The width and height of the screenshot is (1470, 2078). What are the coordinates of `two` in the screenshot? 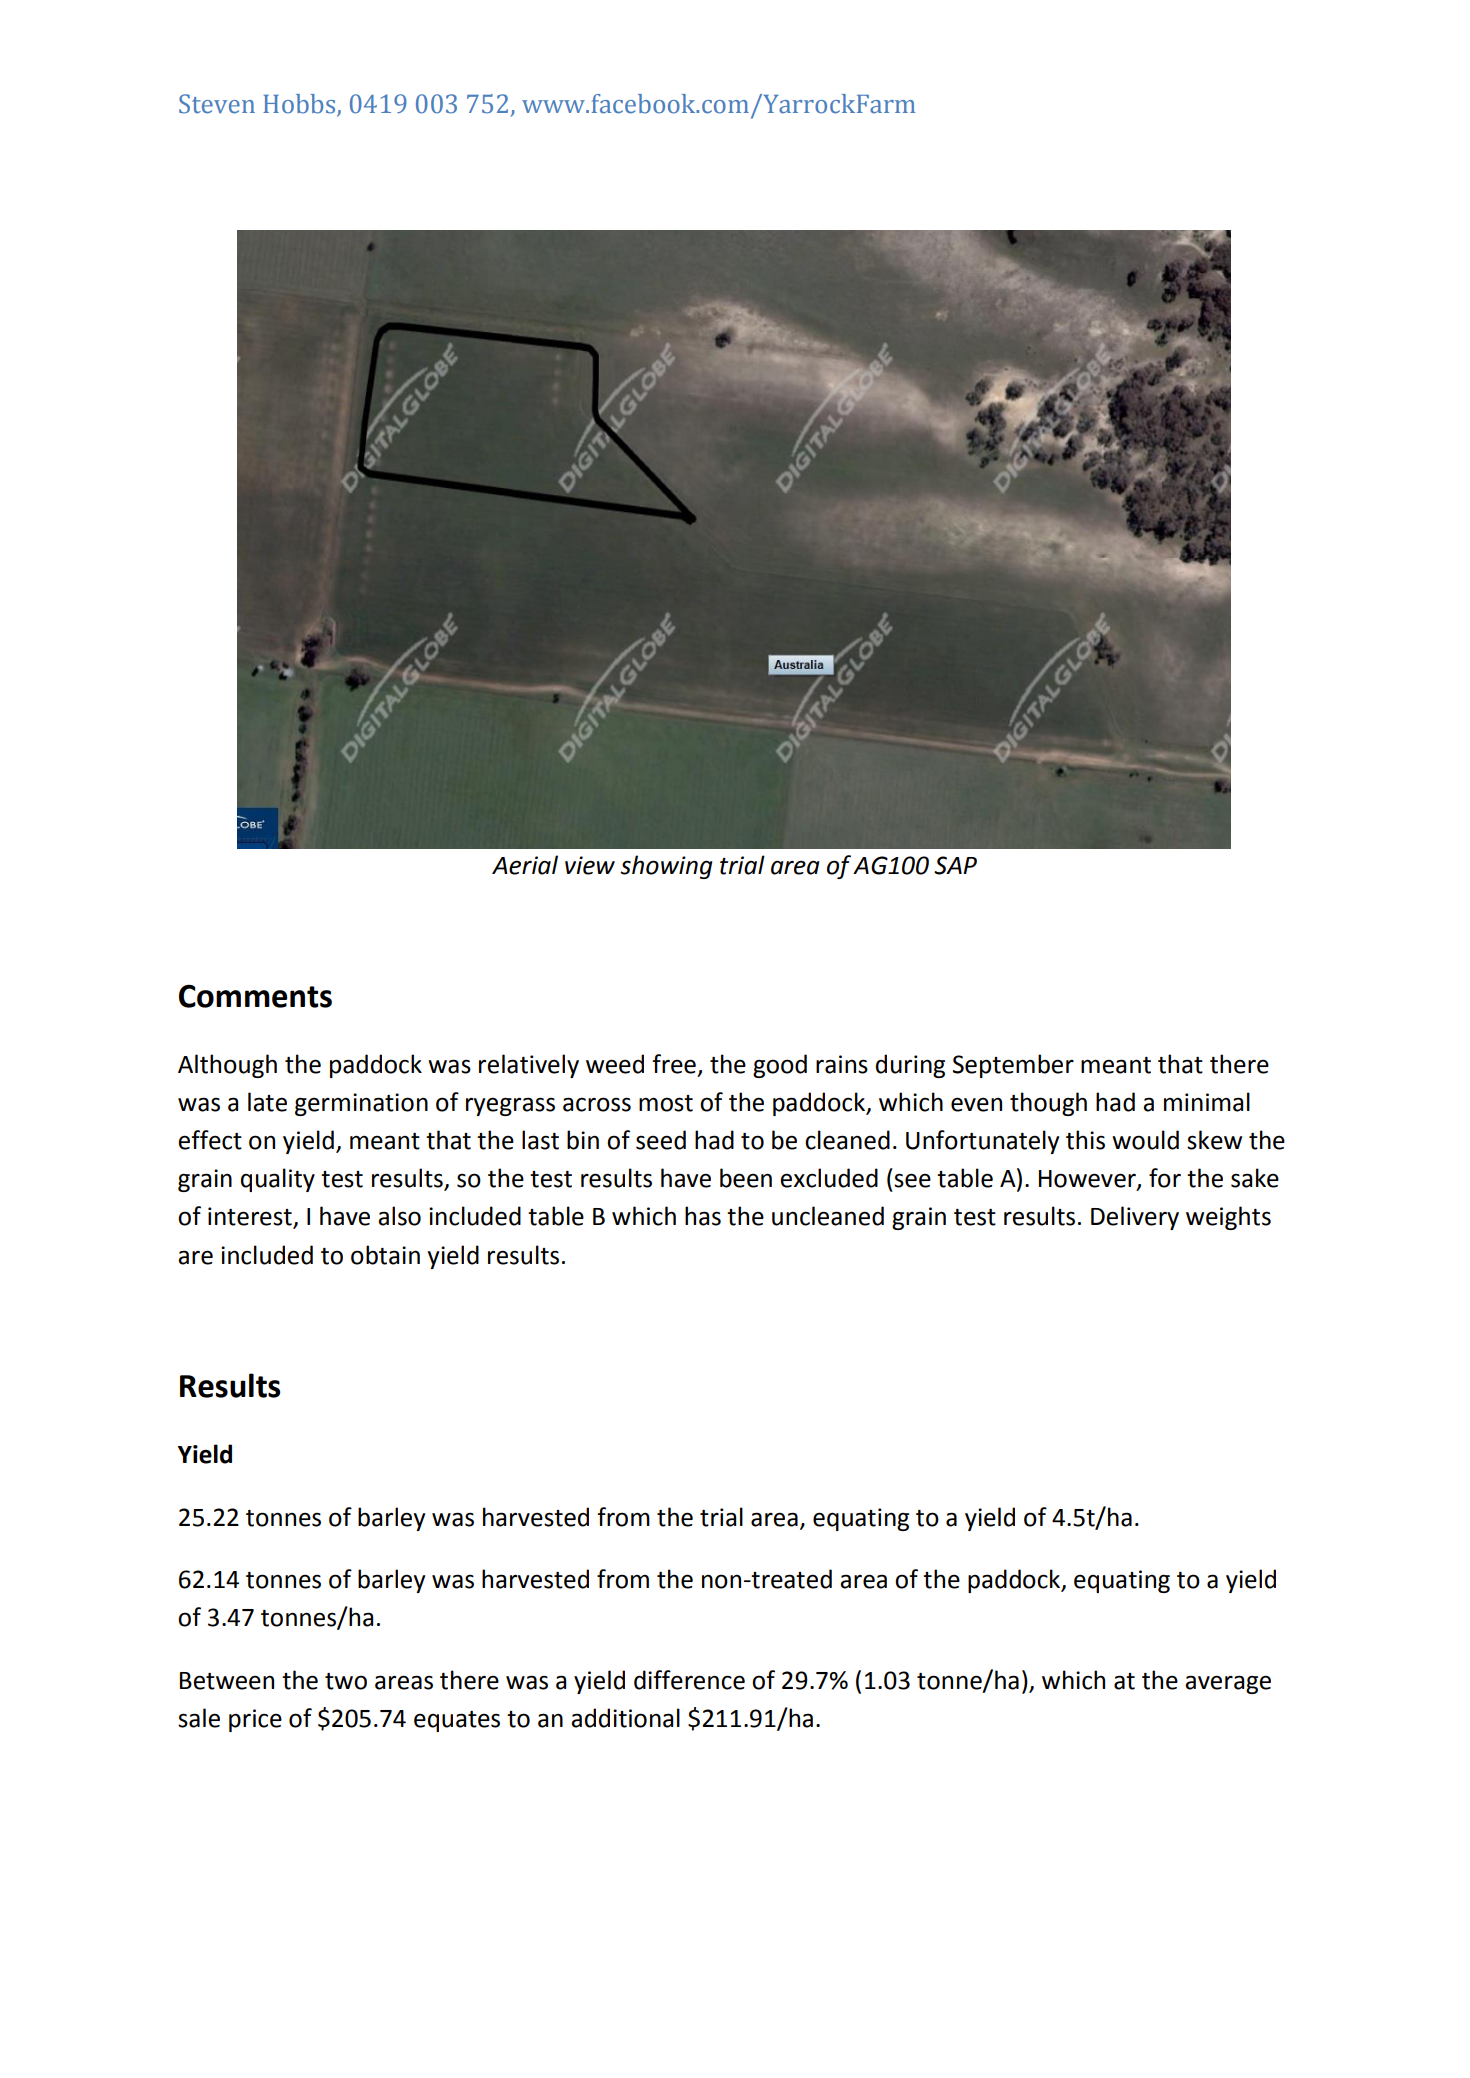 It's located at (346, 1681).
